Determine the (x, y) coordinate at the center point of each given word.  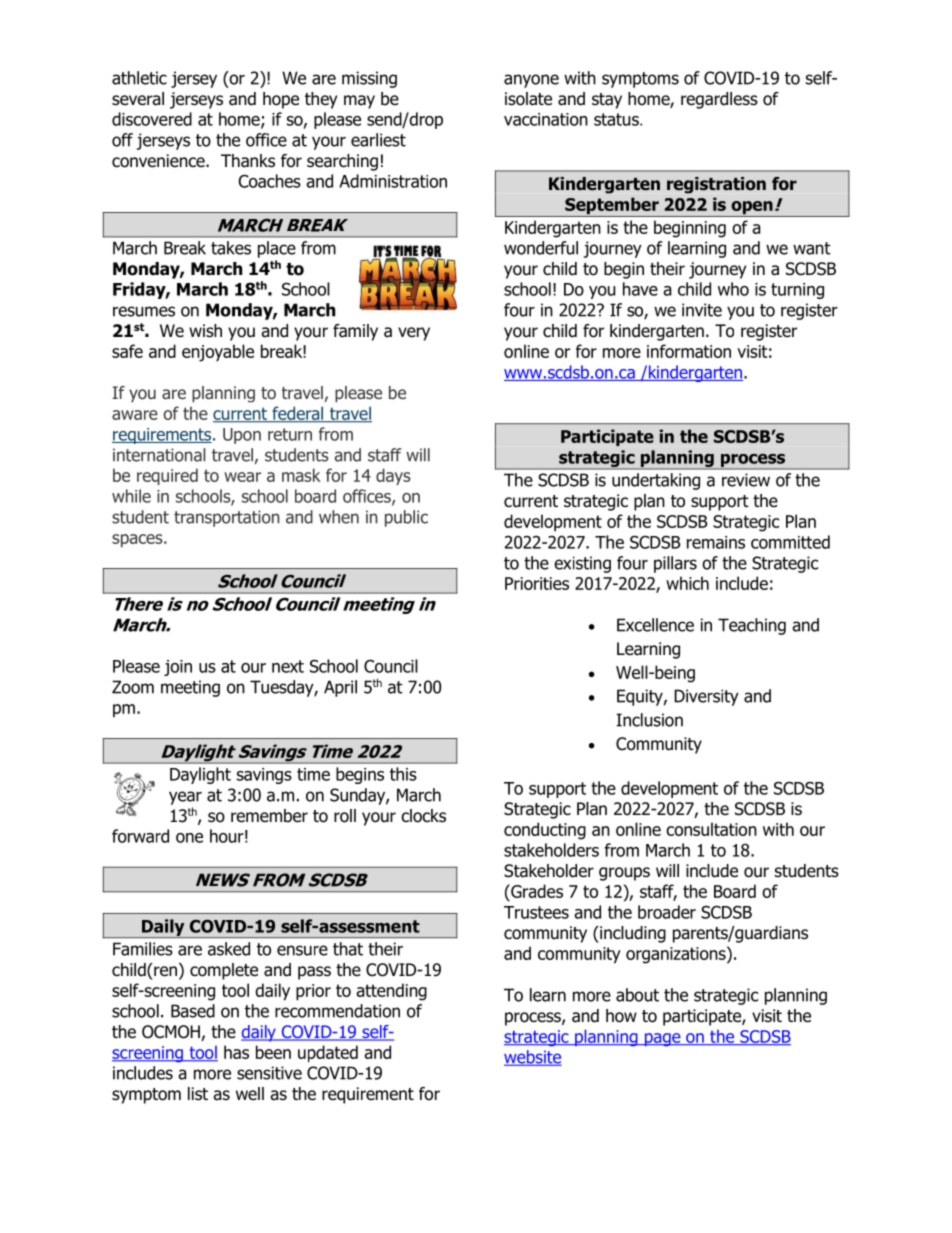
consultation (711, 829)
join (178, 668)
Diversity (706, 697)
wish (205, 331)
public (406, 518)
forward (140, 836)
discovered (152, 119)
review (746, 480)
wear (242, 477)
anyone (531, 81)
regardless (719, 100)
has (236, 1052)
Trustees (536, 912)
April (340, 688)
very (414, 334)
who (733, 289)
